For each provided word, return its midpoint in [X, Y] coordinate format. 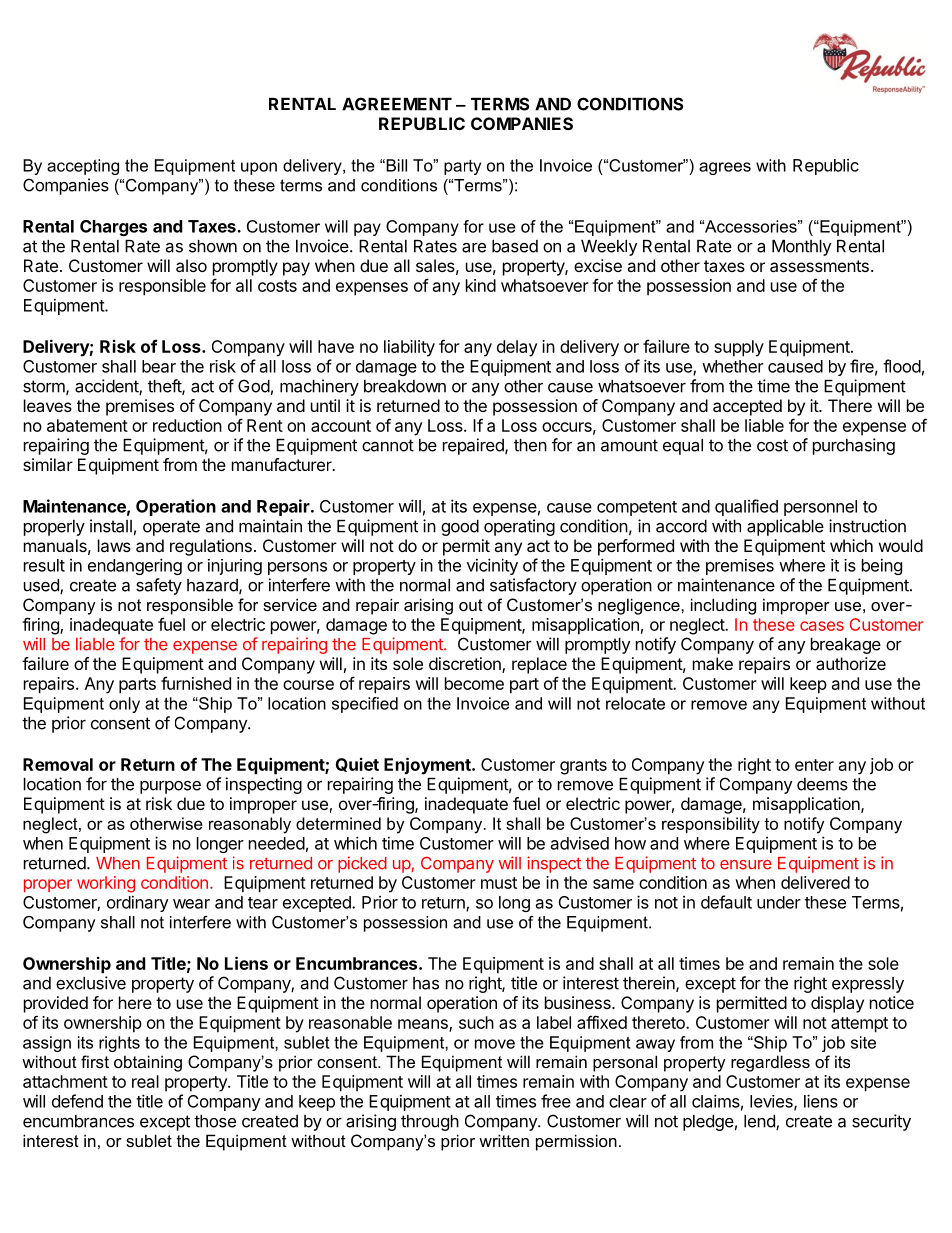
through [430, 1123]
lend [760, 1122]
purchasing [854, 446]
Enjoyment [428, 766]
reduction [187, 425]
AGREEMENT [397, 104]
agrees [725, 168]
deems [822, 784]
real [145, 1081]
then [530, 445]
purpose [170, 787]
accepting [83, 167]
